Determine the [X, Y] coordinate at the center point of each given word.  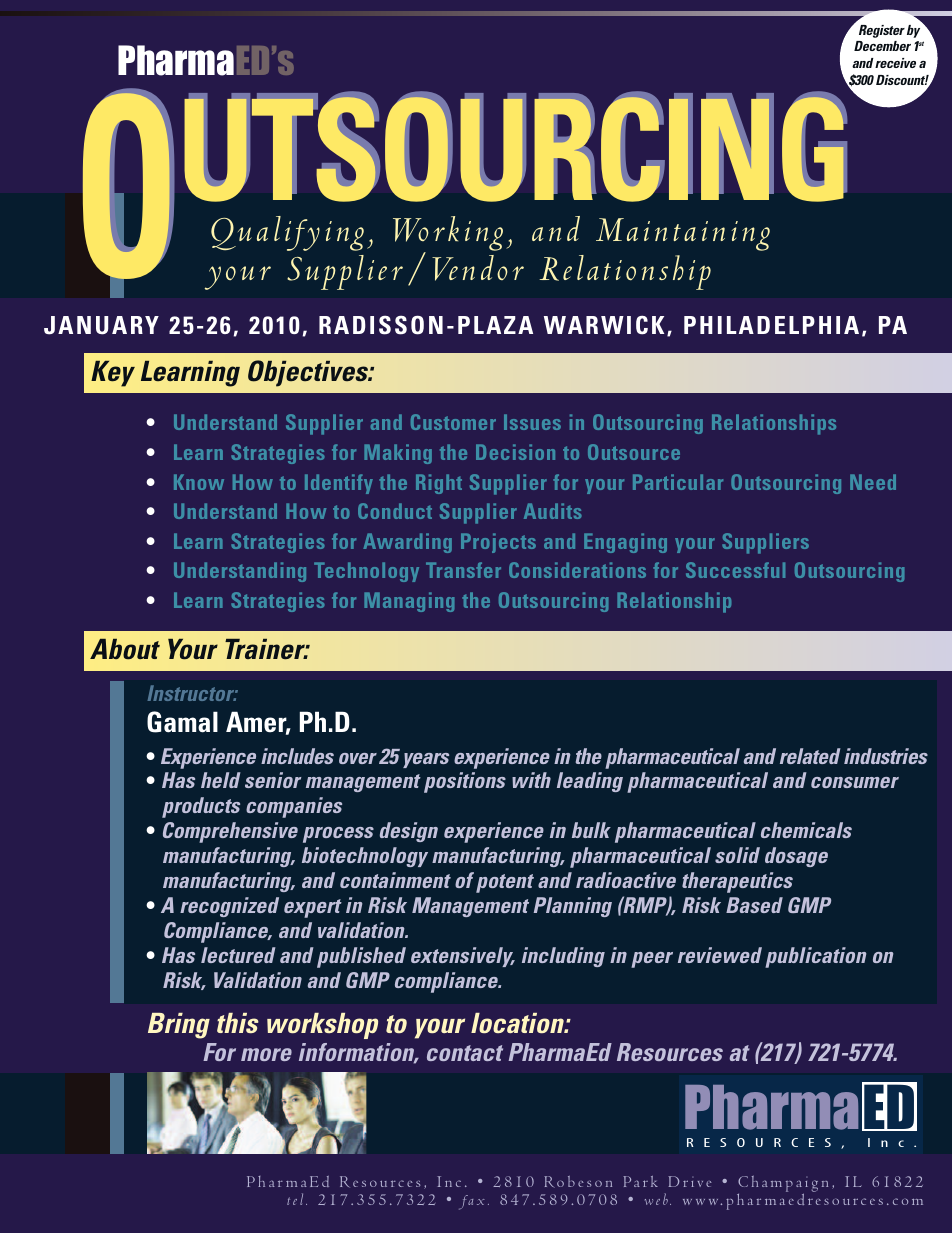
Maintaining [683, 234]
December [882, 46]
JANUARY [101, 325]
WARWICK [604, 325]
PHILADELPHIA [771, 325]
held [221, 780]
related [810, 756]
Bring [179, 1026]
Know [199, 482]
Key [113, 374]
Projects [498, 543]
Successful [735, 570]
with [531, 780]
